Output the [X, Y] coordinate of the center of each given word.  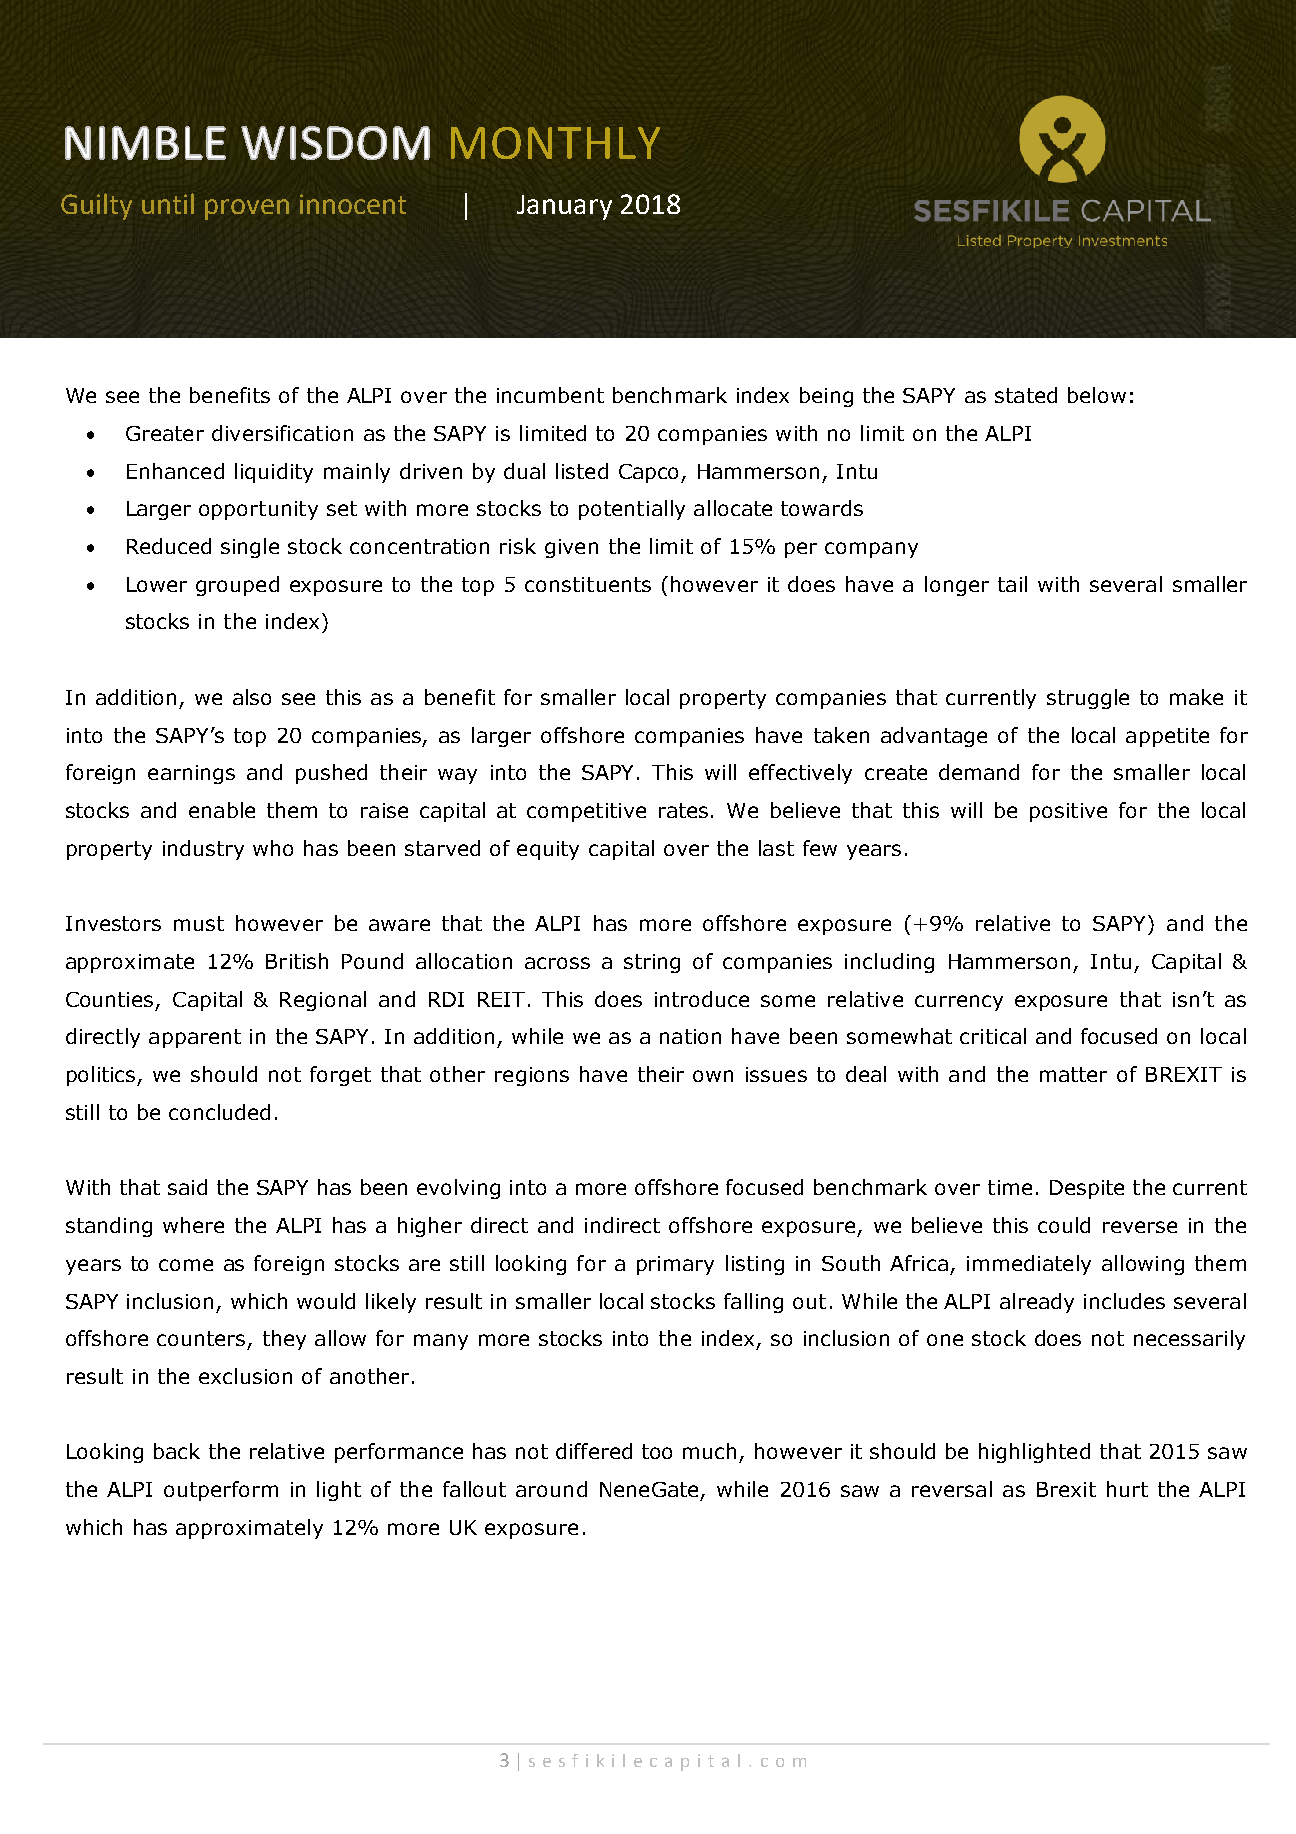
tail [1012, 584]
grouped [237, 586]
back [177, 1451]
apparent [195, 1038]
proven [247, 209]
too [657, 1451]
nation [690, 1036]
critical [993, 1036]
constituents [588, 584]
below [1097, 395]
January [564, 207]
